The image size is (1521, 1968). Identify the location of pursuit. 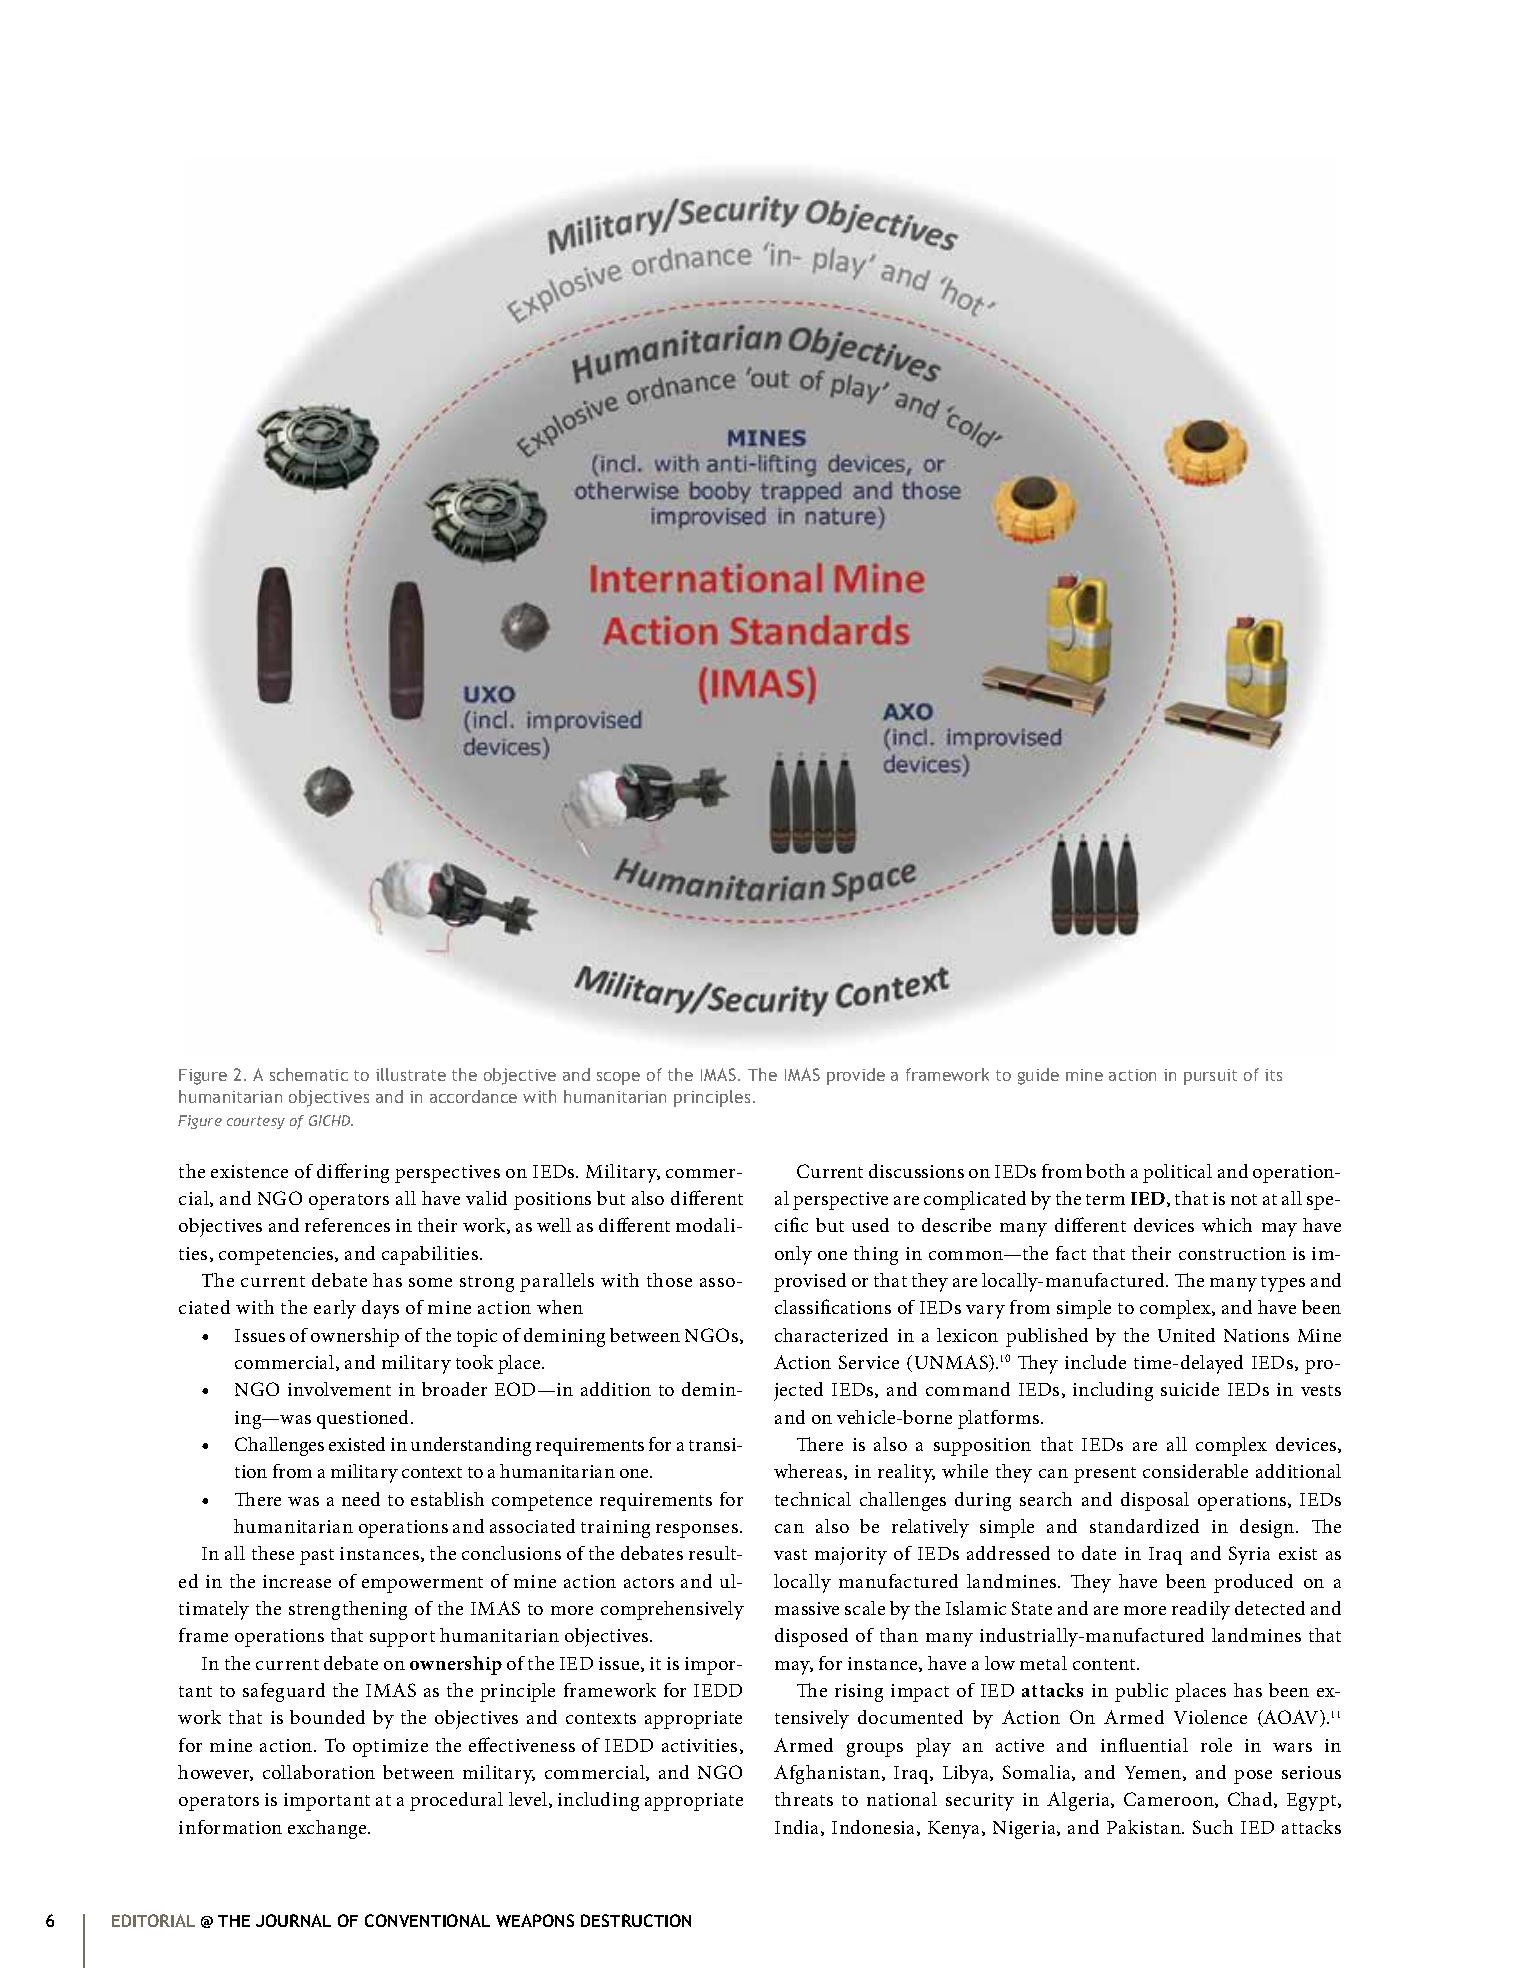
(1210, 1077).
